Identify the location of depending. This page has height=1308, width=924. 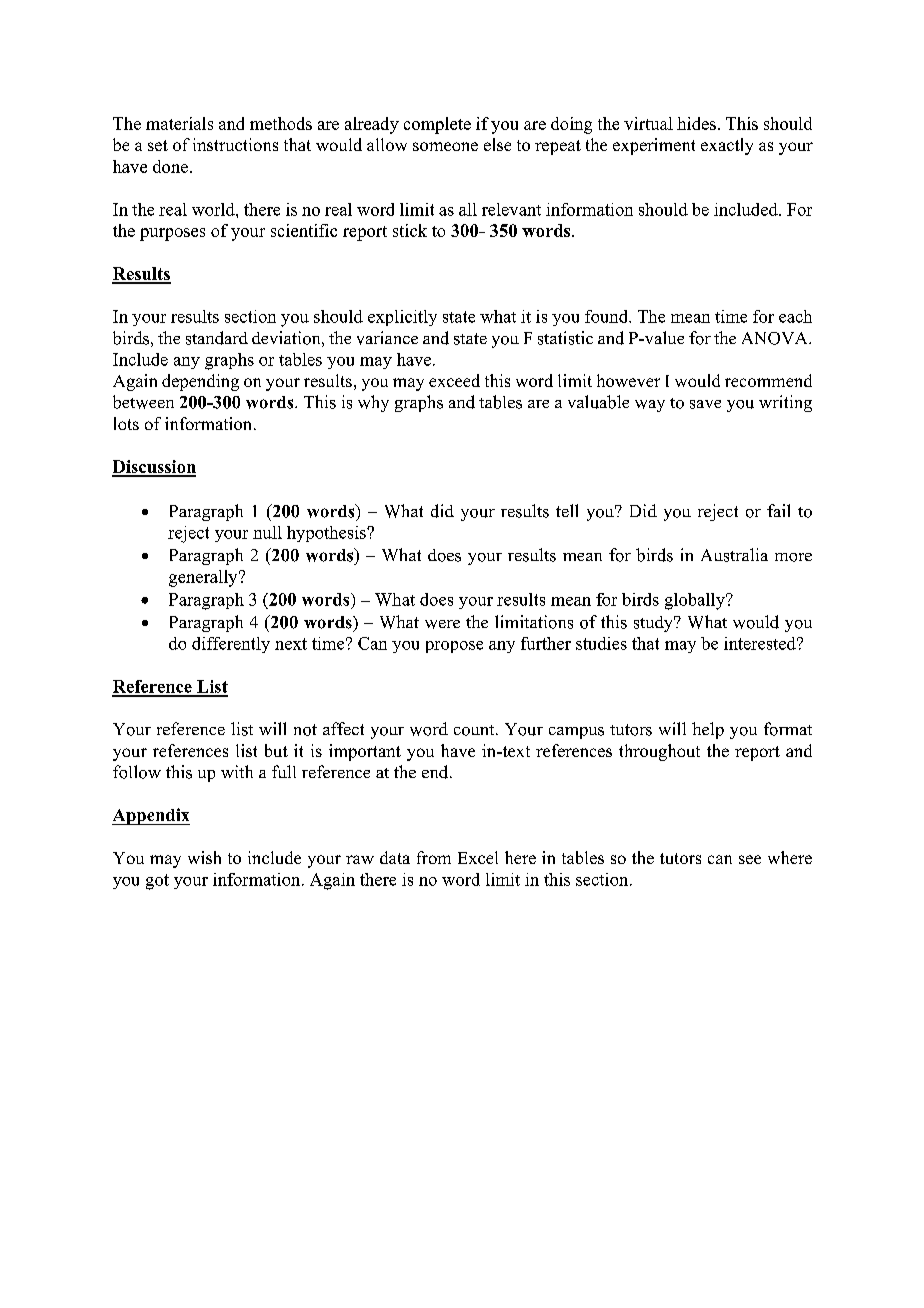
(200, 382).
